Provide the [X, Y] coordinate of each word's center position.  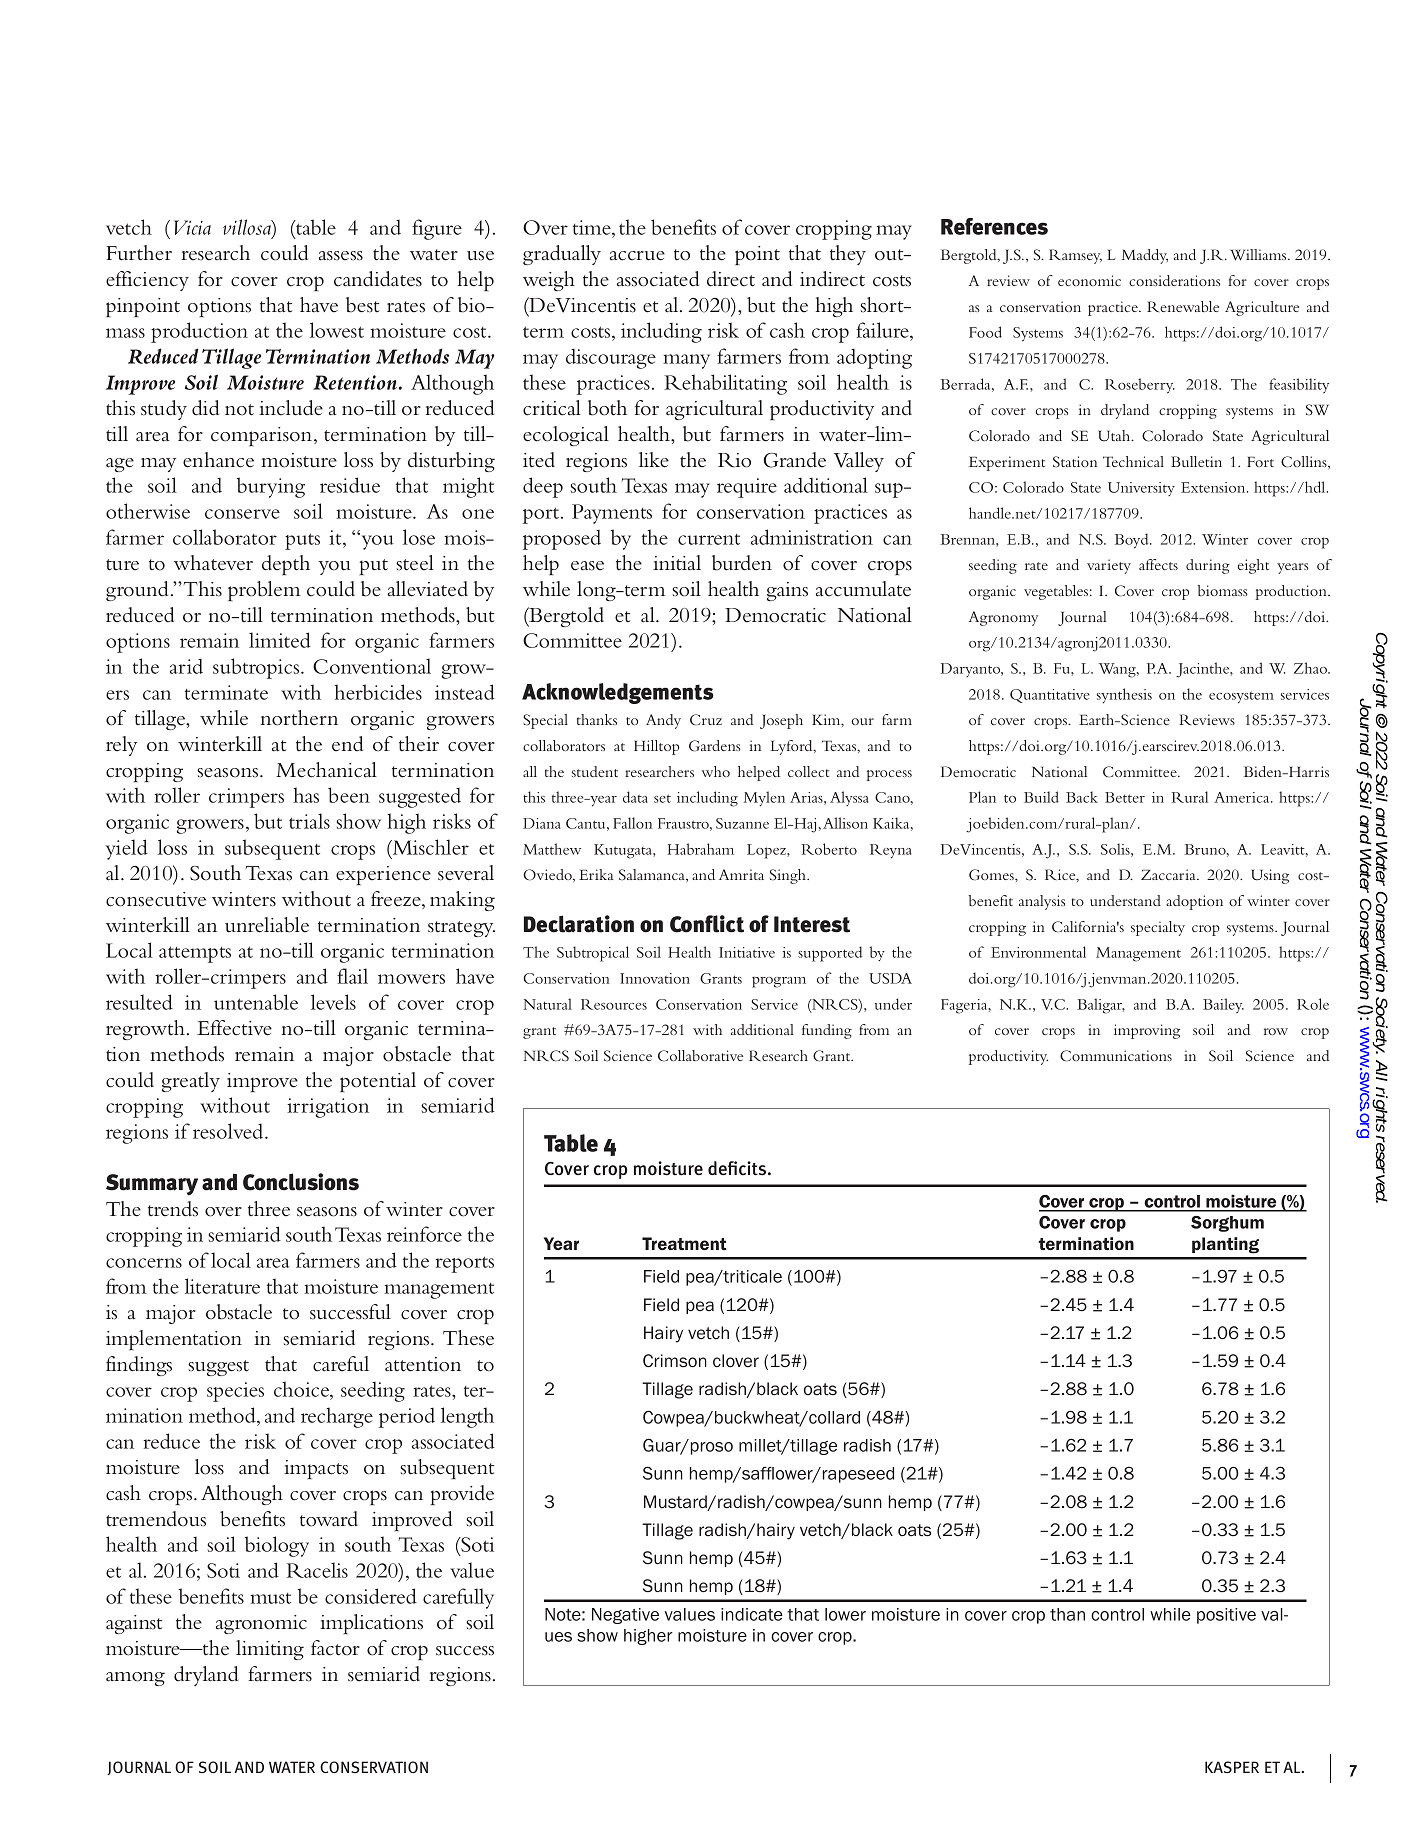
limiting [270, 1650]
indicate [752, 1614]
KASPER [1232, 1767]
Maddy [1145, 256]
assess [341, 256]
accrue [637, 256]
